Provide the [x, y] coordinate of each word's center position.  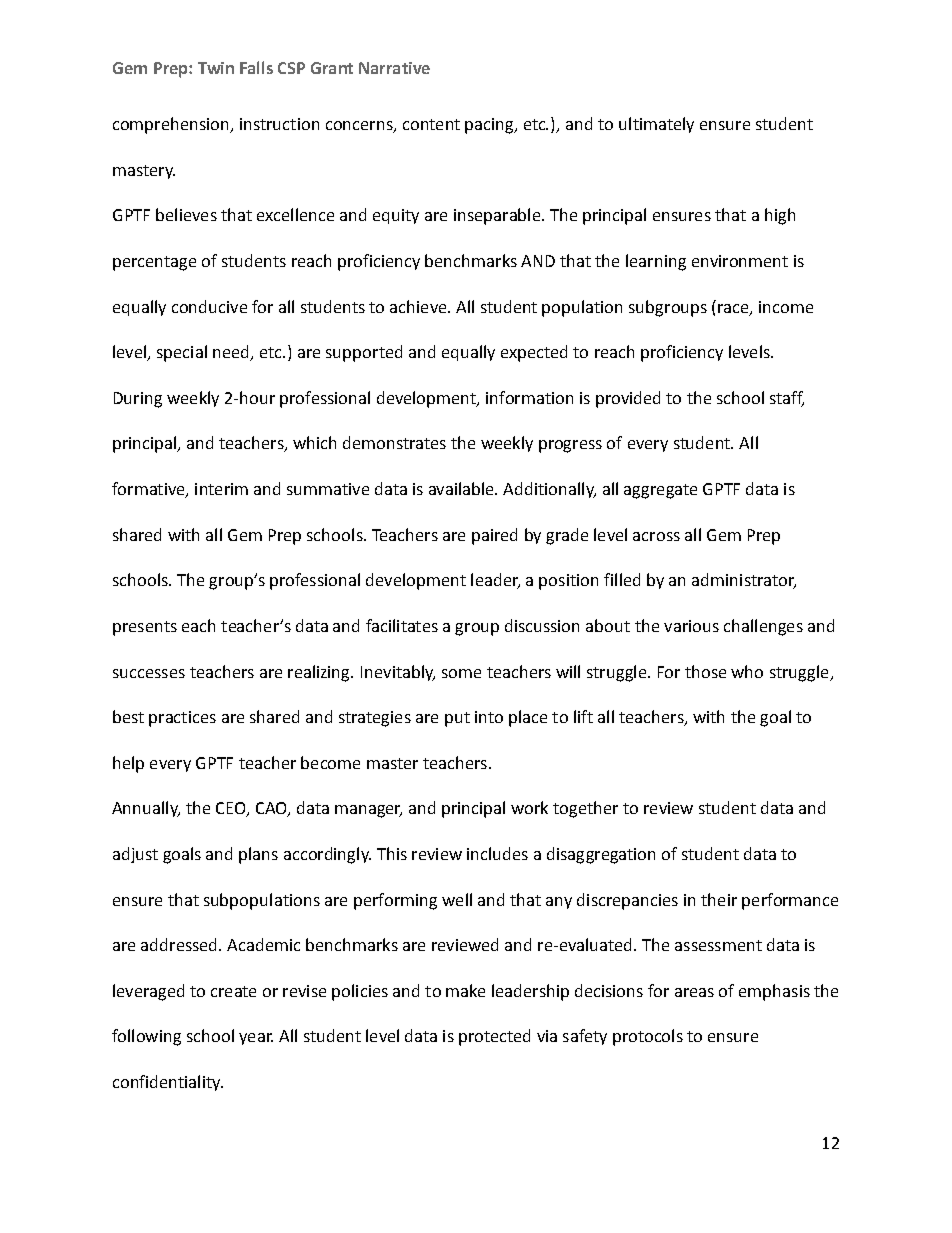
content [431, 124]
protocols [648, 1037]
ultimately [656, 125]
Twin [216, 68]
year [256, 1039]
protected [494, 1037]
